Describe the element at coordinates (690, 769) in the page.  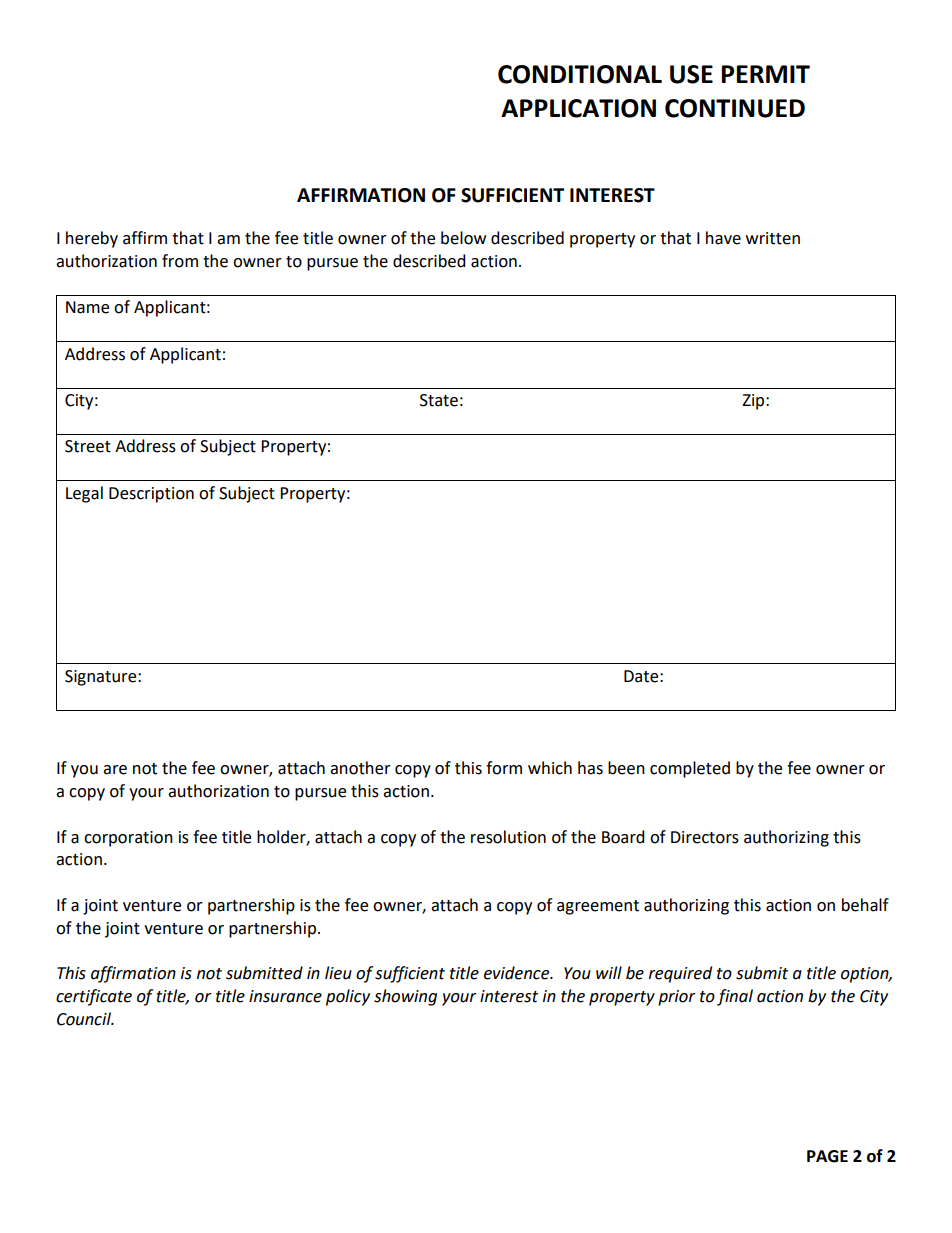
I see `completed` at that location.
